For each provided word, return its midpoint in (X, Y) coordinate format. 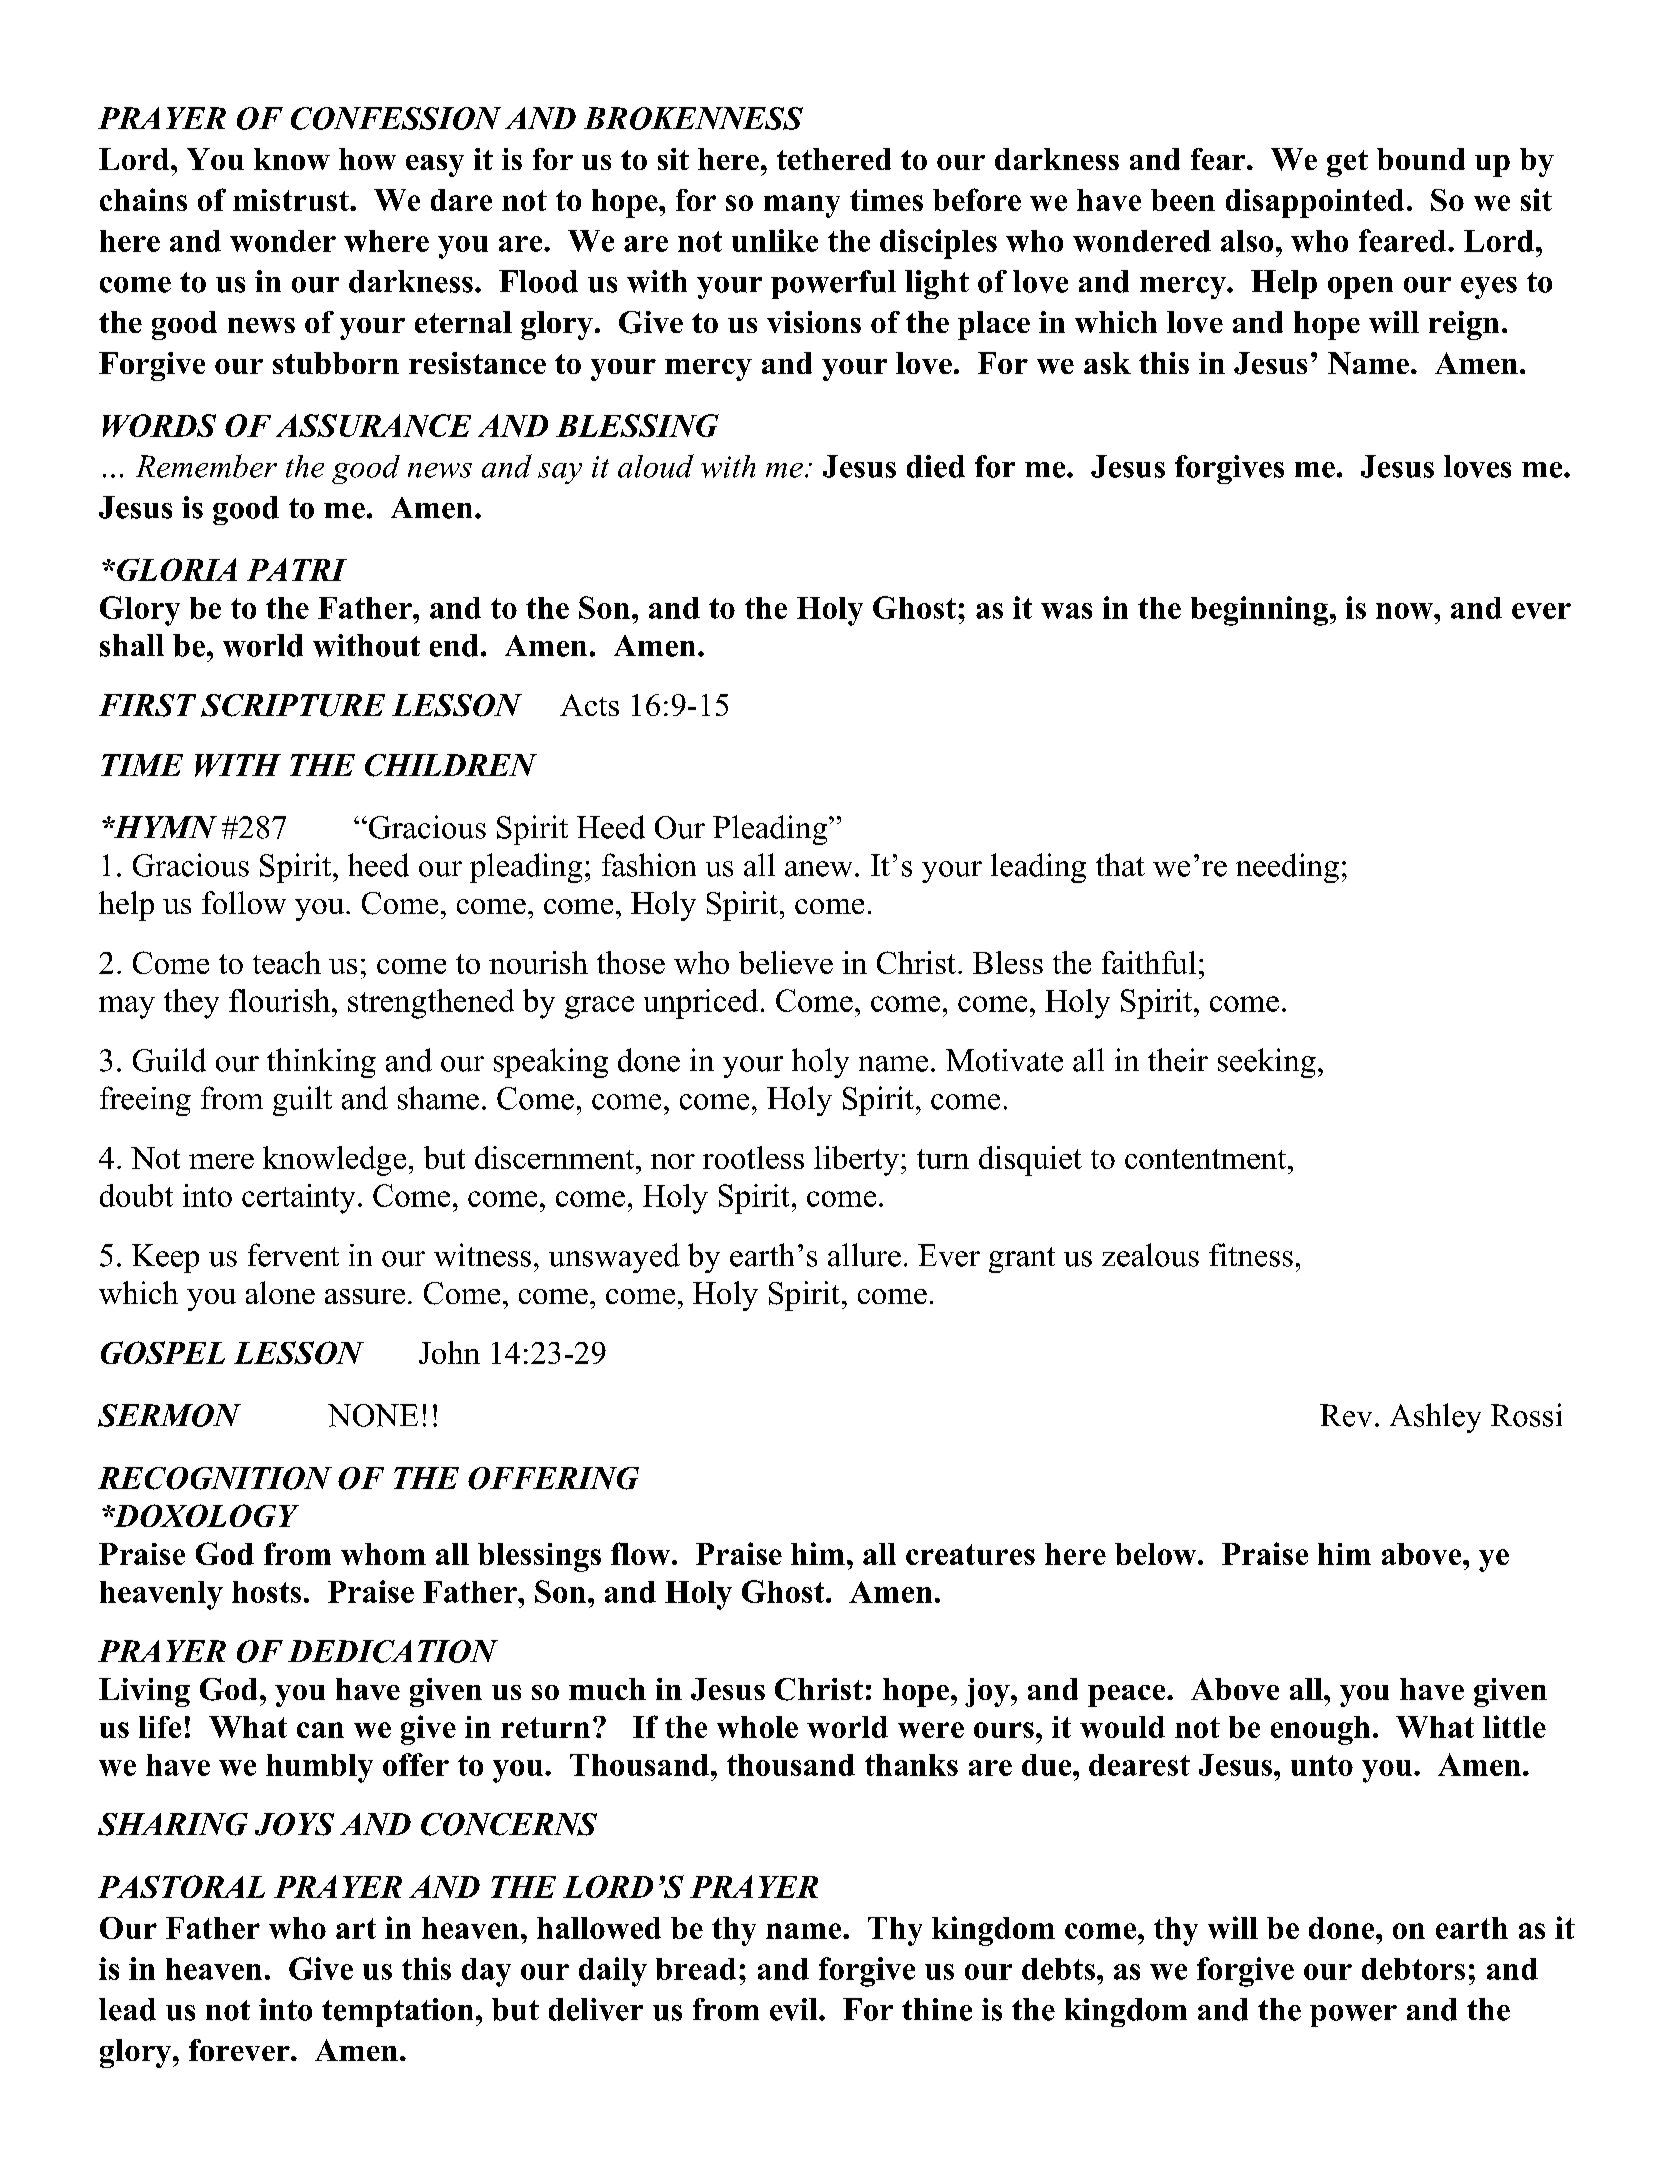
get (1347, 163)
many (802, 206)
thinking (321, 1063)
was (1066, 611)
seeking (1267, 1063)
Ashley (1435, 1418)
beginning (1261, 611)
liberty (856, 1161)
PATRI (297, 569)
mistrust (292, 200)
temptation (397, 2012)
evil (795, 2009)
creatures (970, 1554)
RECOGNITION (215, 1478)
